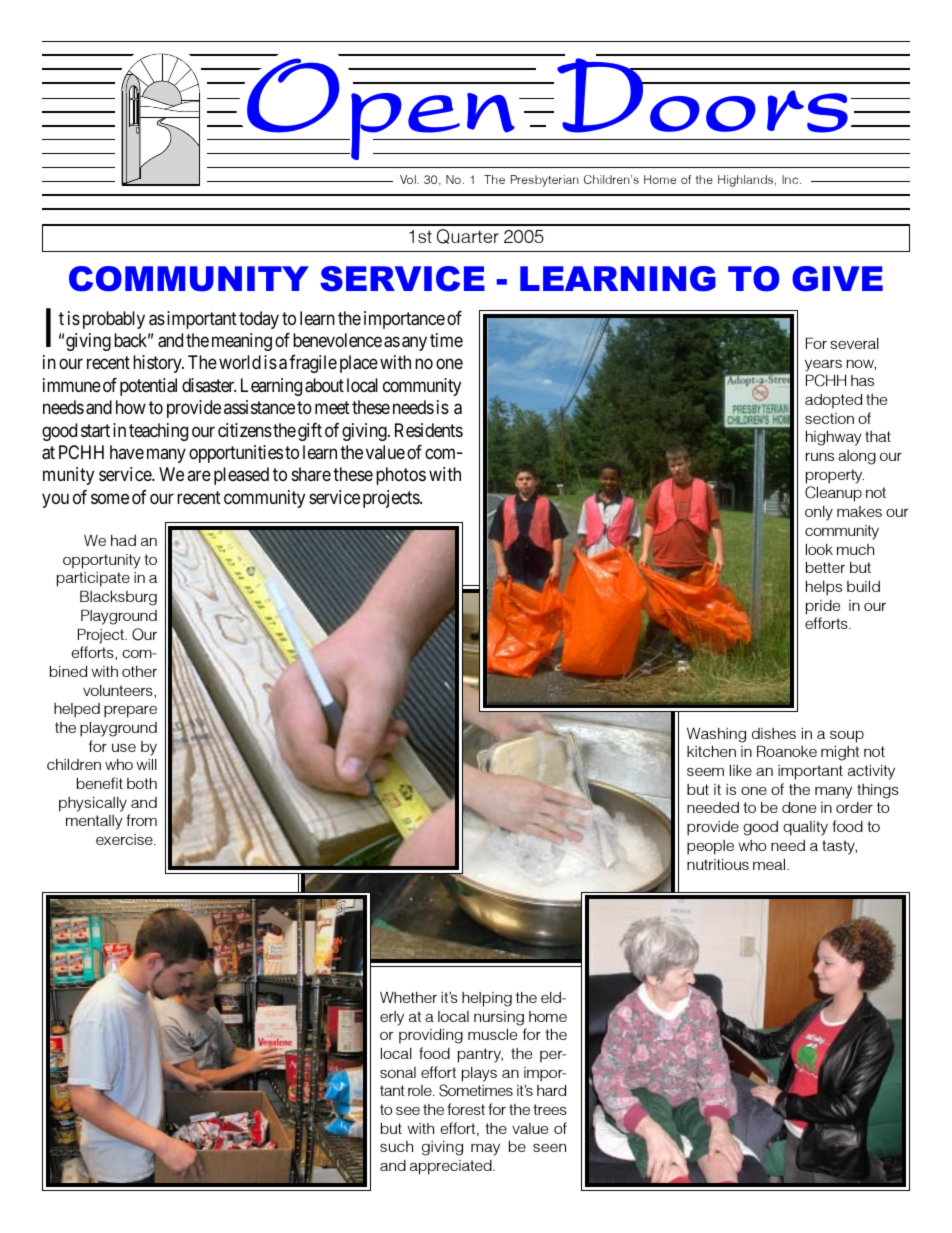 The image size is (952, 1233). Describe the element at coordinates (429, 430) in the document. I see `Residents` at that location.
